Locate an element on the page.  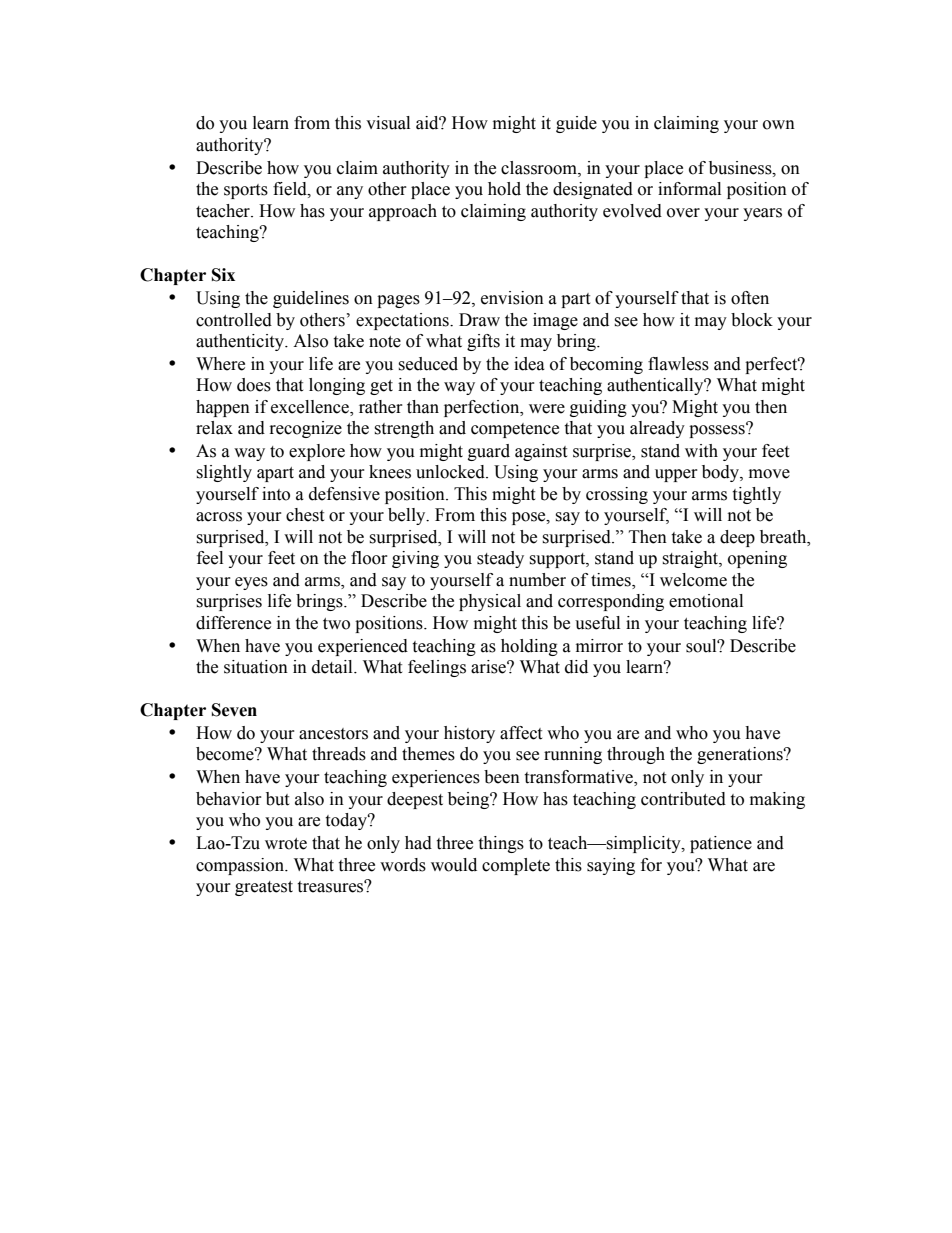
sports is located at coordinates (246, 191).
